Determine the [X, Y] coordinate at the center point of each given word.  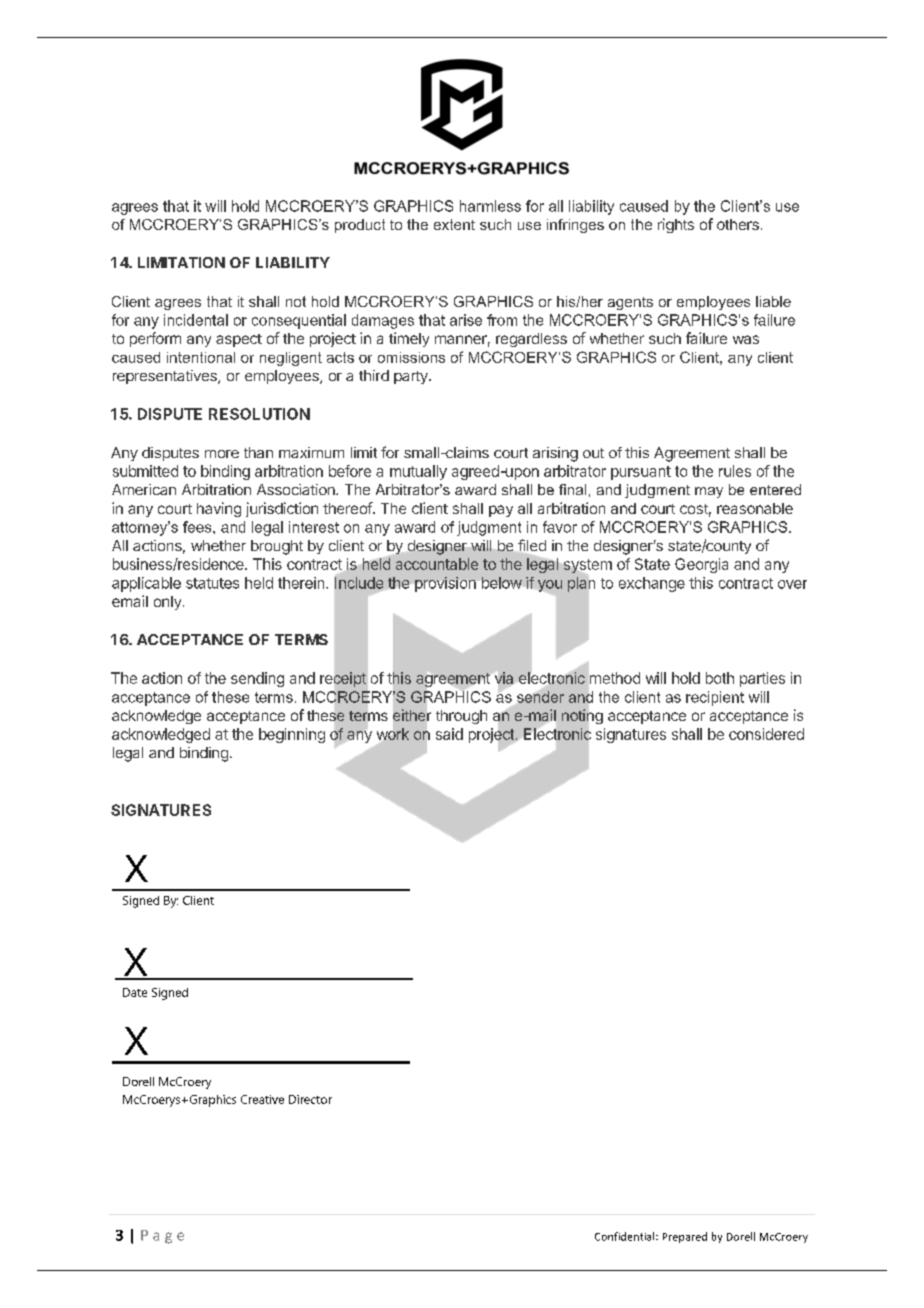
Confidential [626, 1236]
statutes [212, 583]
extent [454, 224]
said [449, 734]
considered [766, 734]
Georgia [701, 565]
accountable [437, 564]
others [738, 224]
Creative [262, 1099]
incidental [196, 320]
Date [135, 992]
